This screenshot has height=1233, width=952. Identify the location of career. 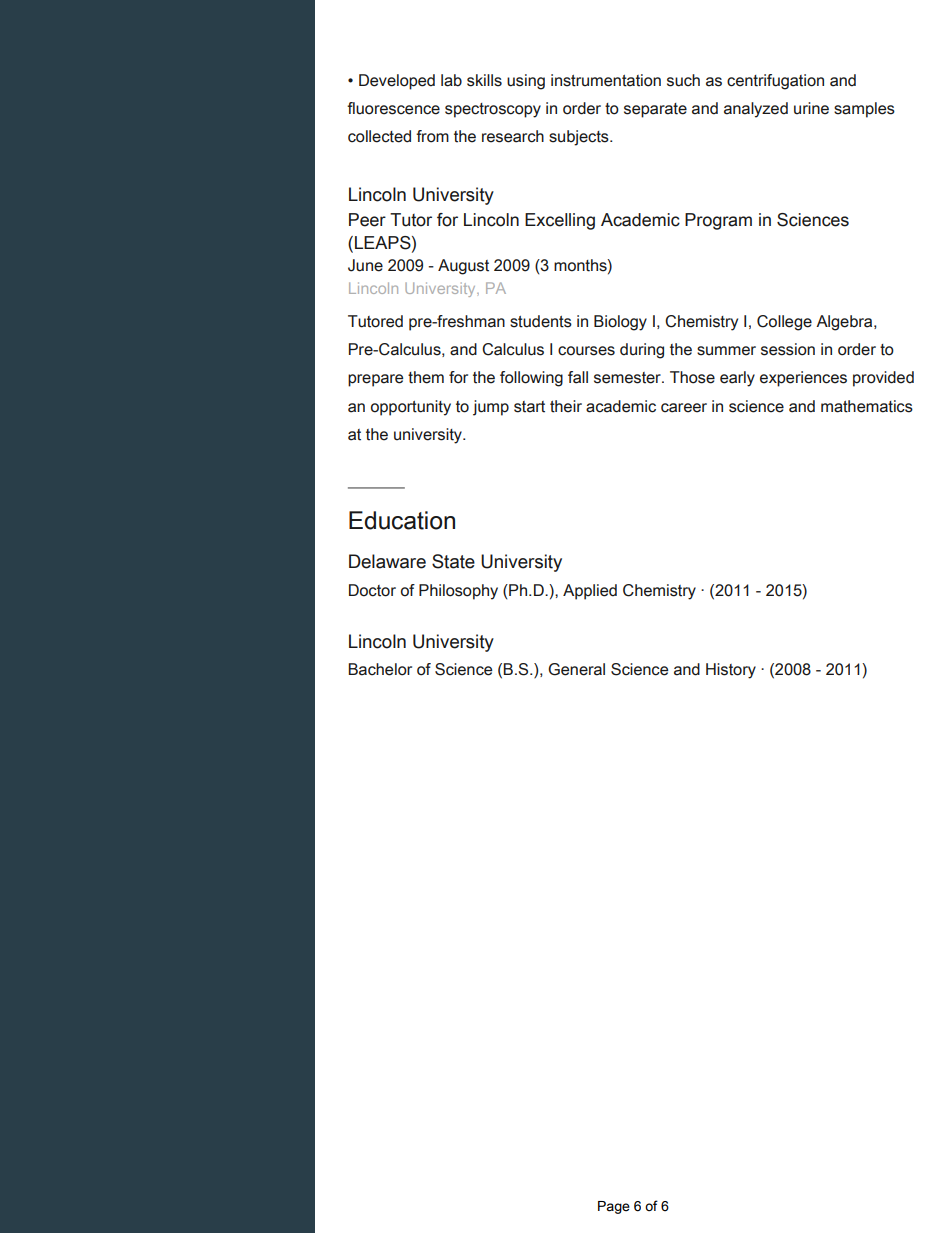
(684, 408).
